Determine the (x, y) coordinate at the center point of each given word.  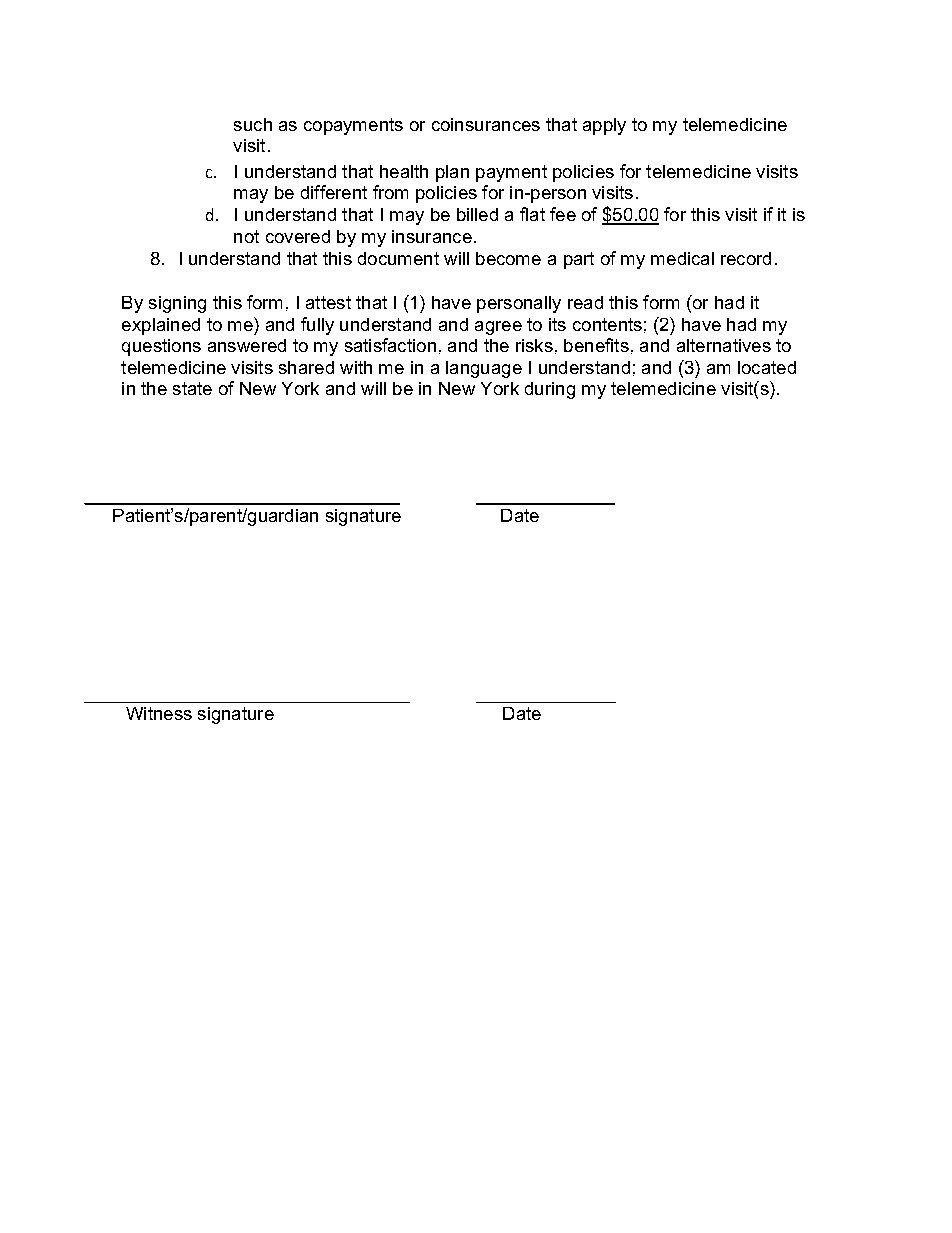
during (550, 390)
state (192, 388)
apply (604, 126)
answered (247, 345)
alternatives (724, 345)
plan (452, 173)
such (253, 124)
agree (498, 328)
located (767, 367)
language (484, 369)
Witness (159, 713)
